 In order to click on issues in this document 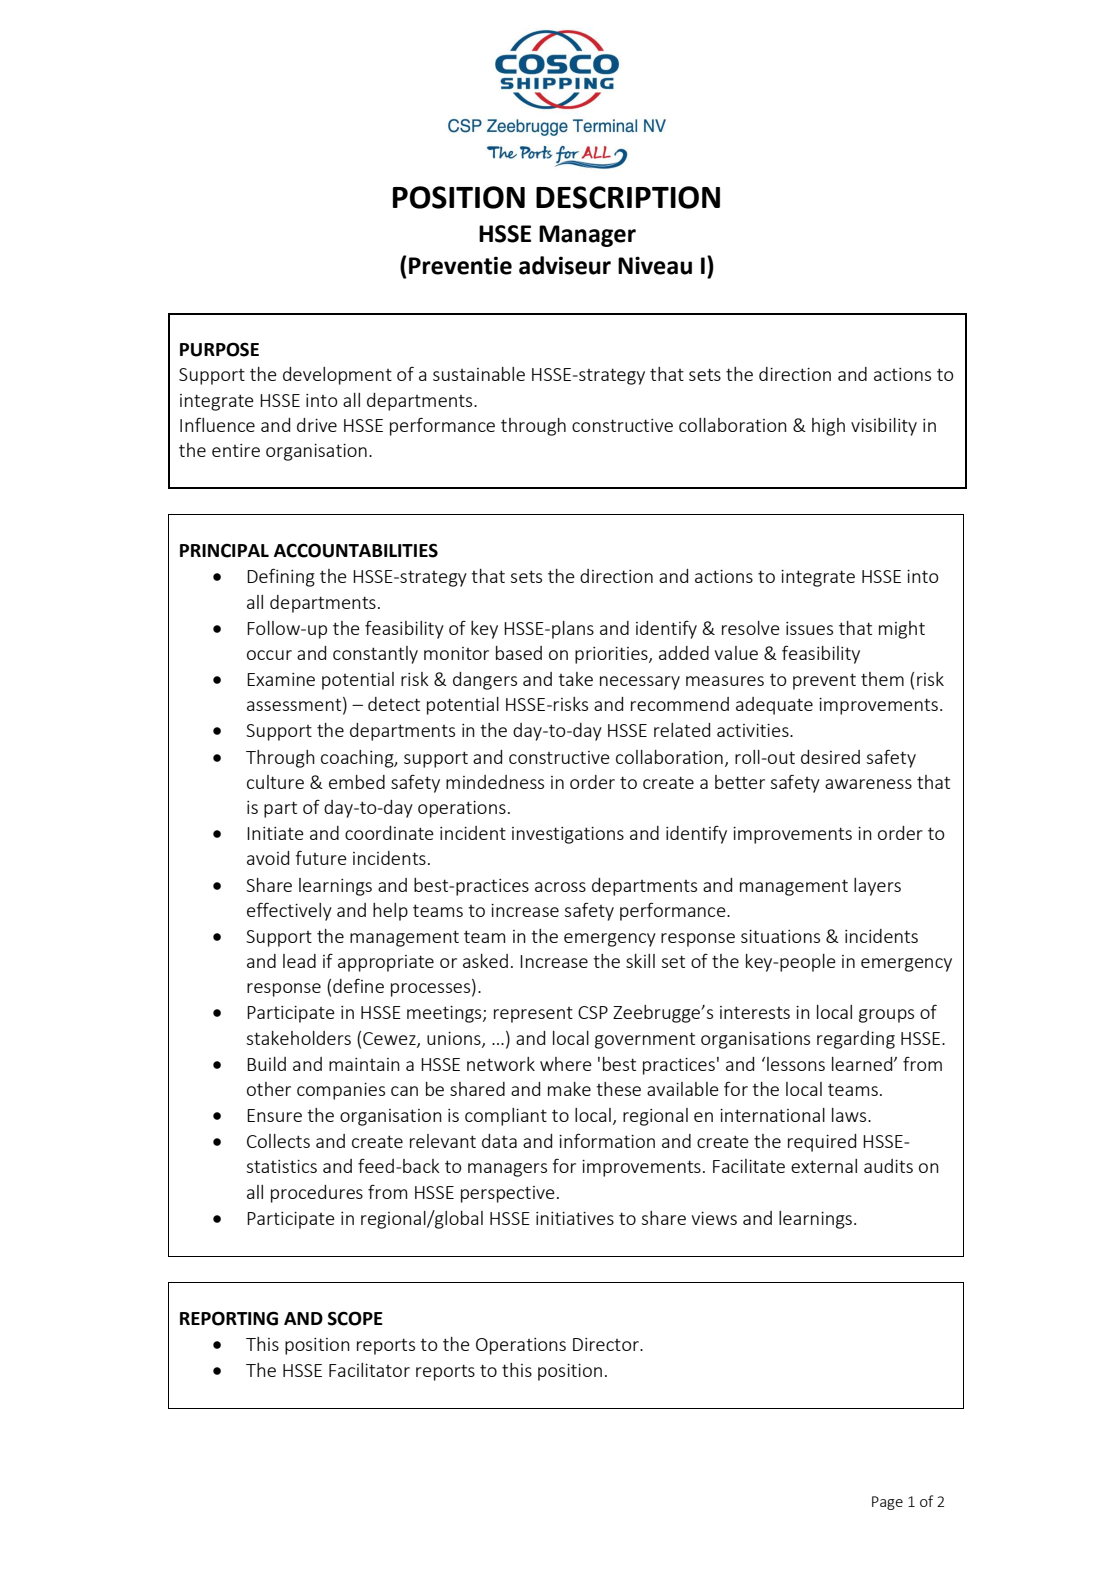, I will do `click(809, 628)`.
